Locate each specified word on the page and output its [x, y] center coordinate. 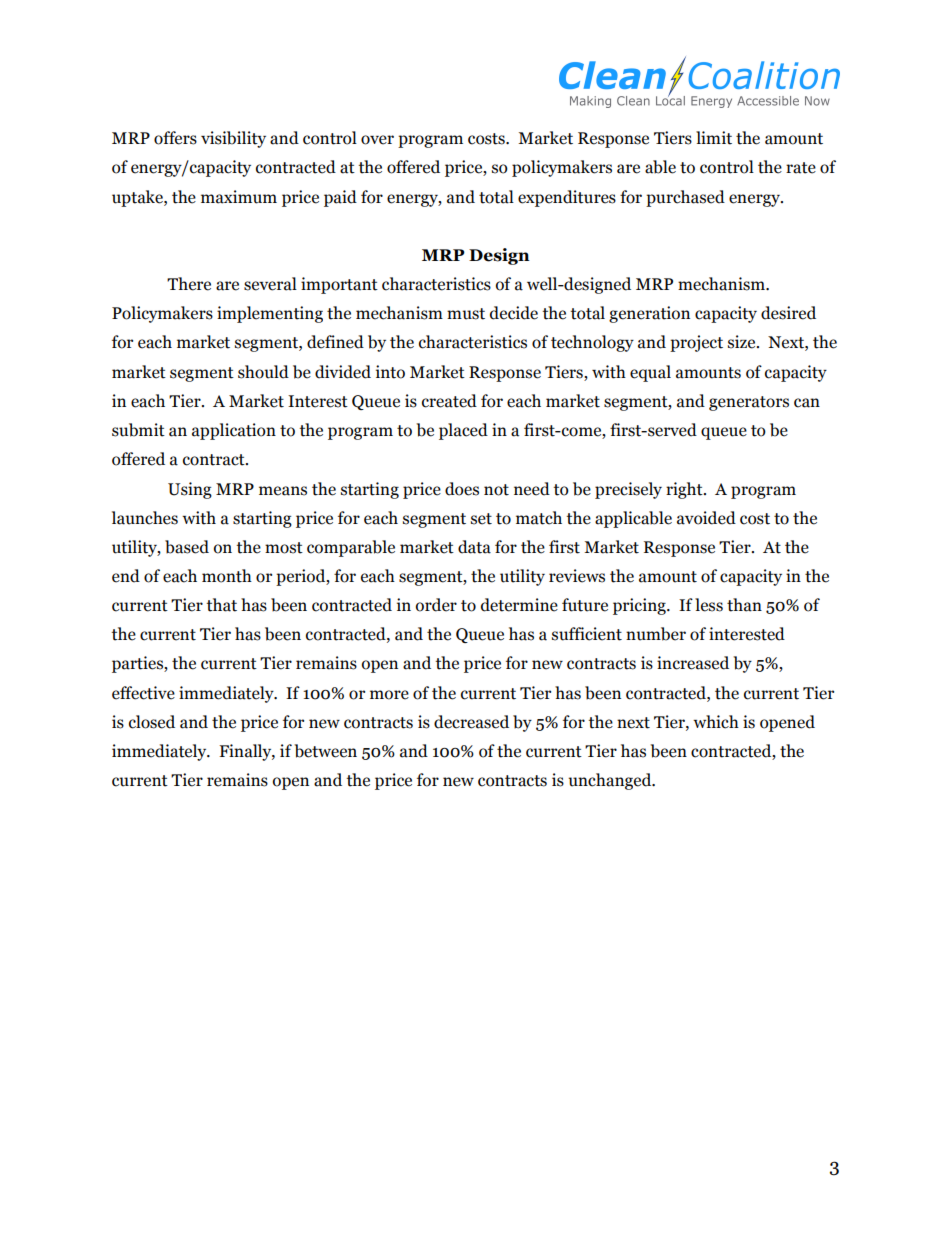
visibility [233, 139]
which [716, 722]
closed [152, 722]
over [377, 140]
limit [714, 138]
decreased [471, 722]
